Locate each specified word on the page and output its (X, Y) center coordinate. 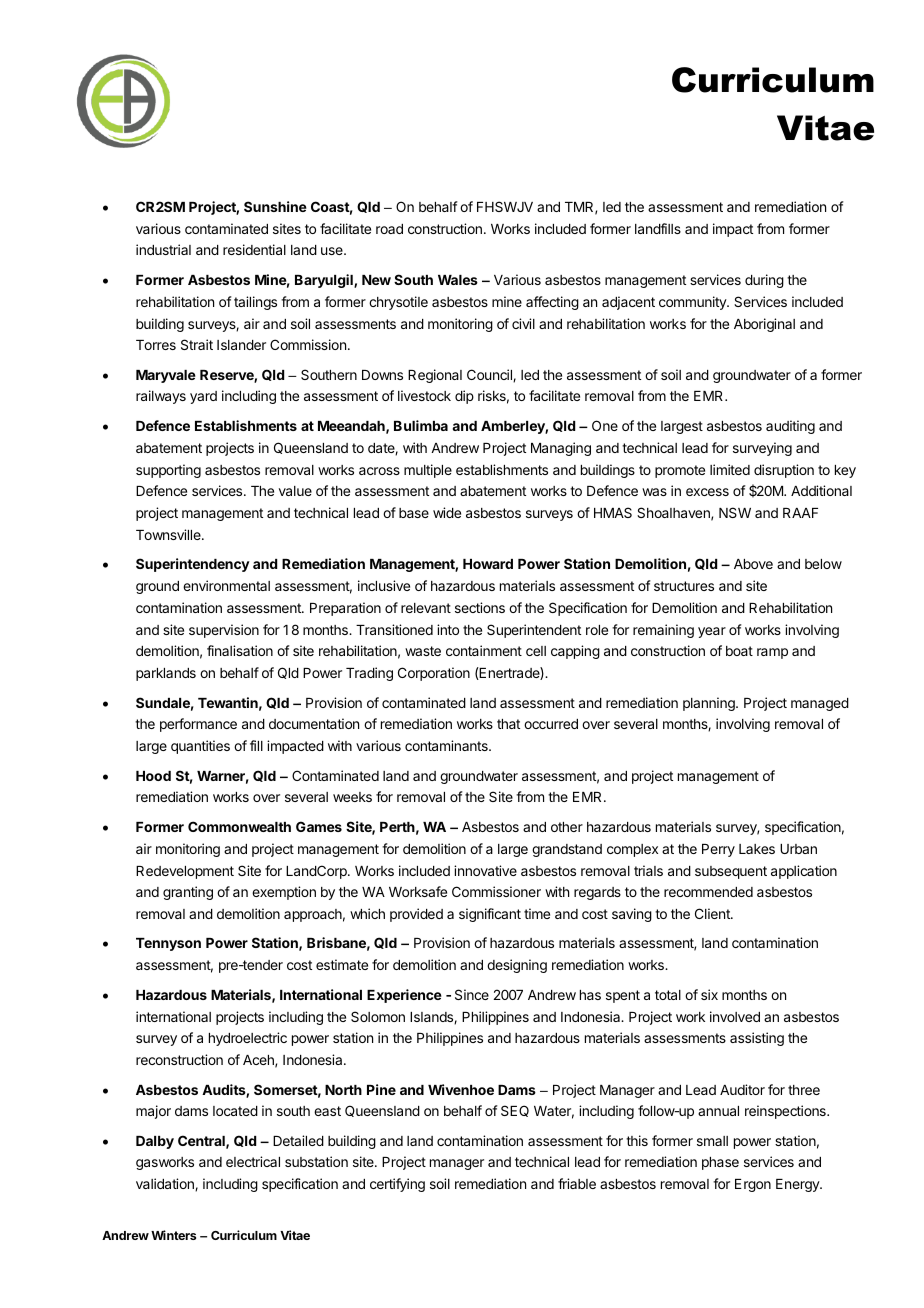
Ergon (753, 1185)
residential (254, 249)
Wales (458, 280)
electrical (253, 1161)
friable (577, 1183)
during (764, 281)
